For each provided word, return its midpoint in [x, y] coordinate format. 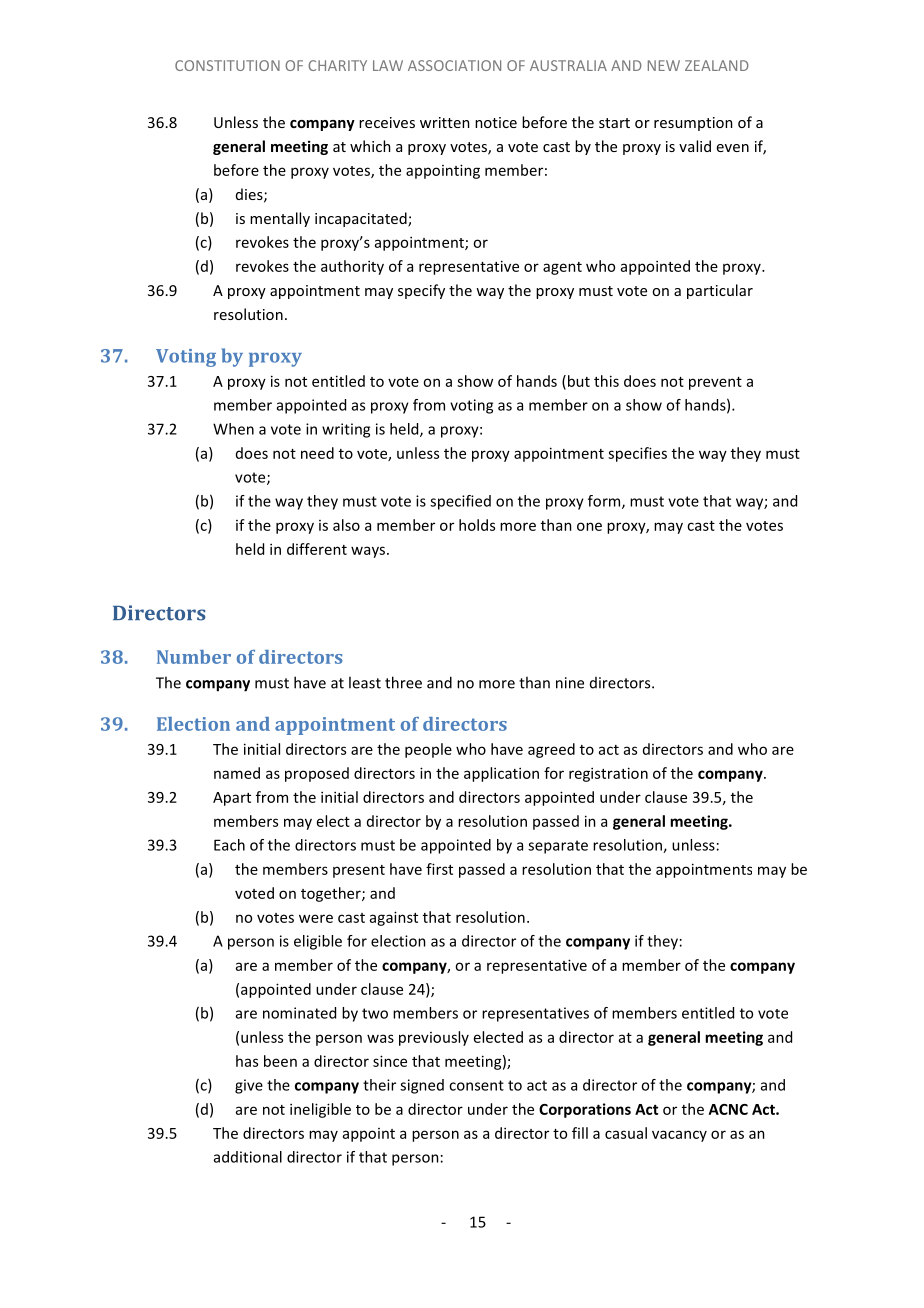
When [233, 429]
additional [248, 1157]
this [606, 381]
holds [477, 525]
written [445, 122]
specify [421, 291]
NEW [664, 65]
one [589, 526]
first [439, 869]
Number [194, 657]
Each [229, 845]
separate [558, 847]
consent [476, 1085]
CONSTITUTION [227, 65]
